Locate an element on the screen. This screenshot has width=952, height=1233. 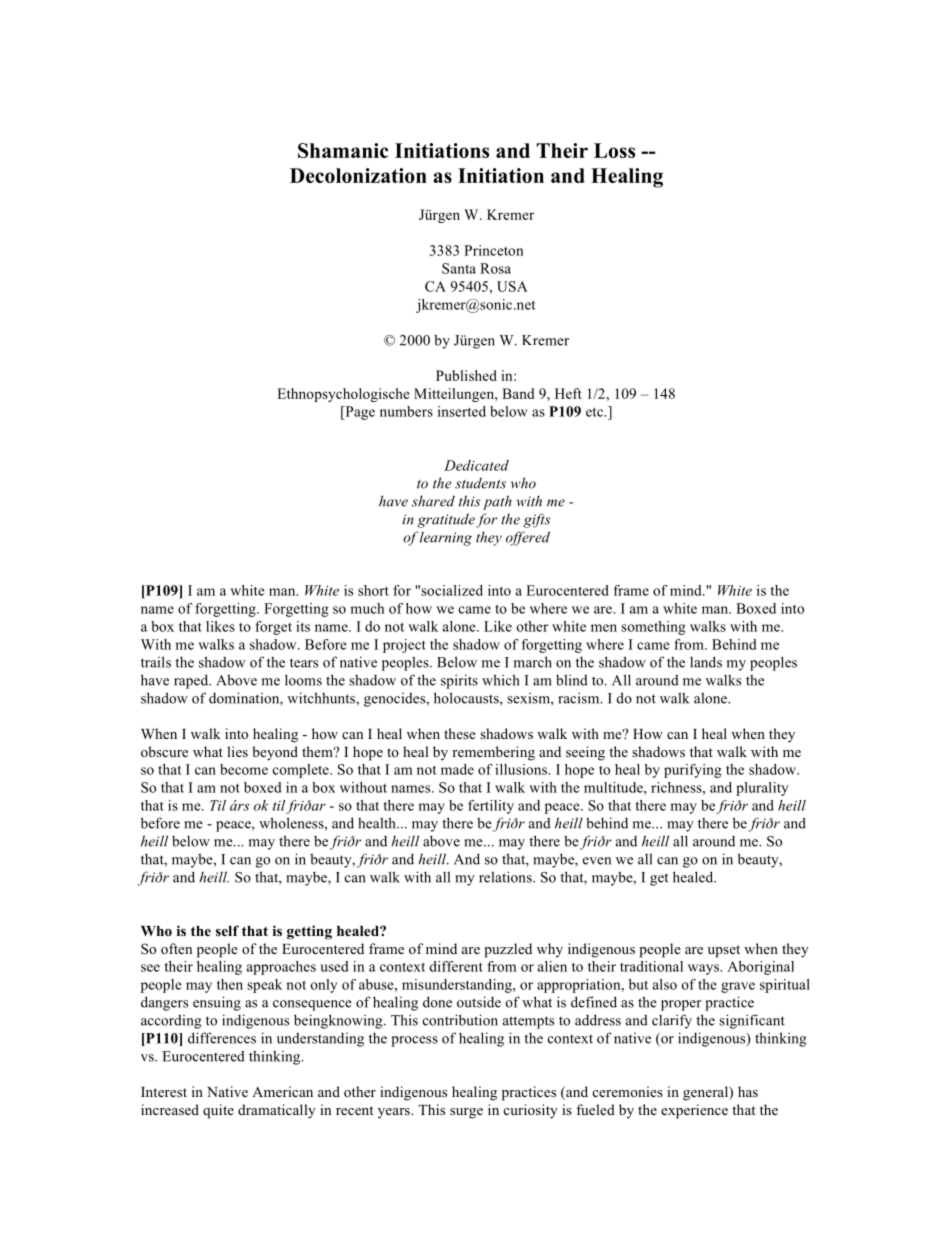
Shamanic is located at coordinates (343, 150).
